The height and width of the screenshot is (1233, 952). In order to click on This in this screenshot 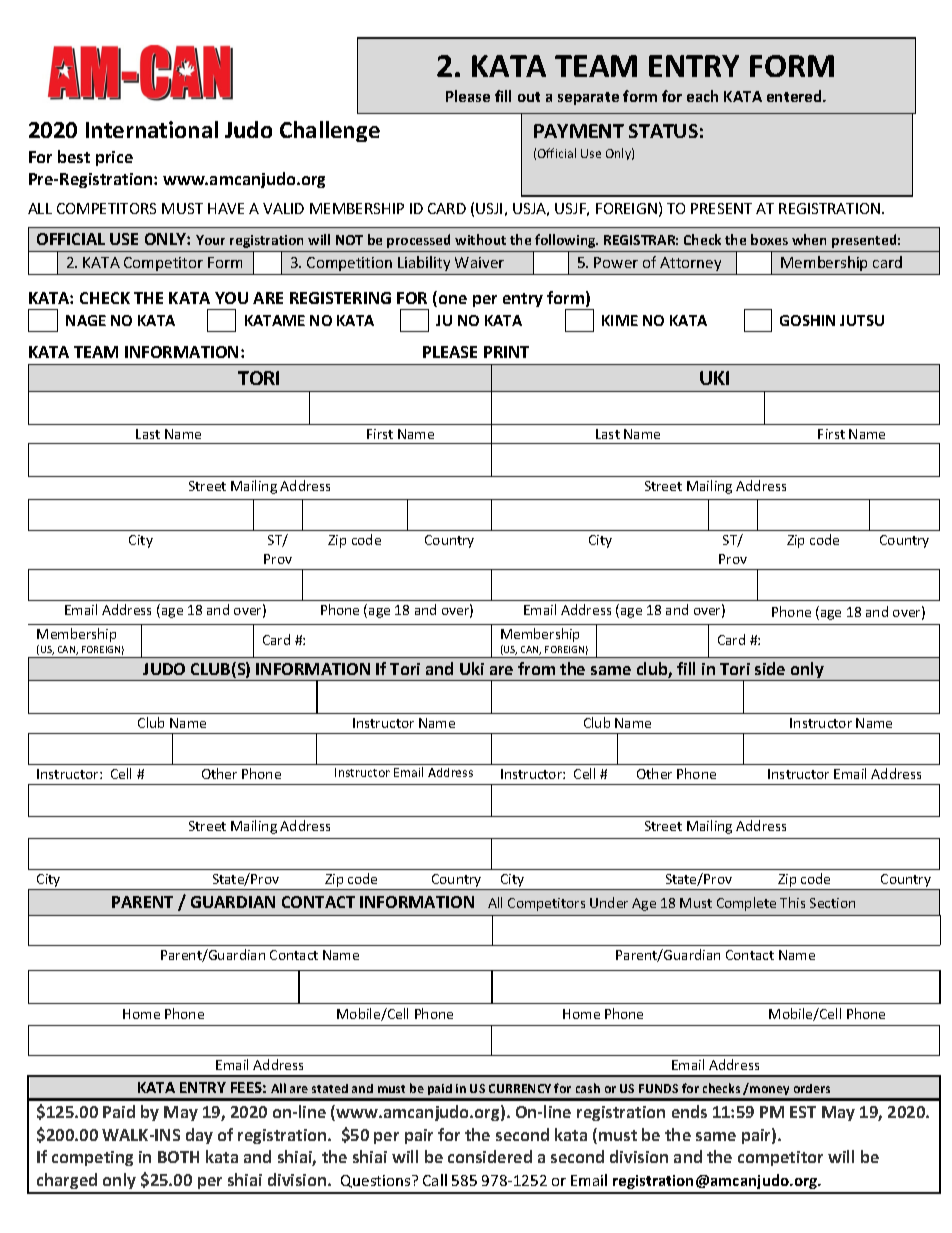, I will do `click(792, 902)`.
